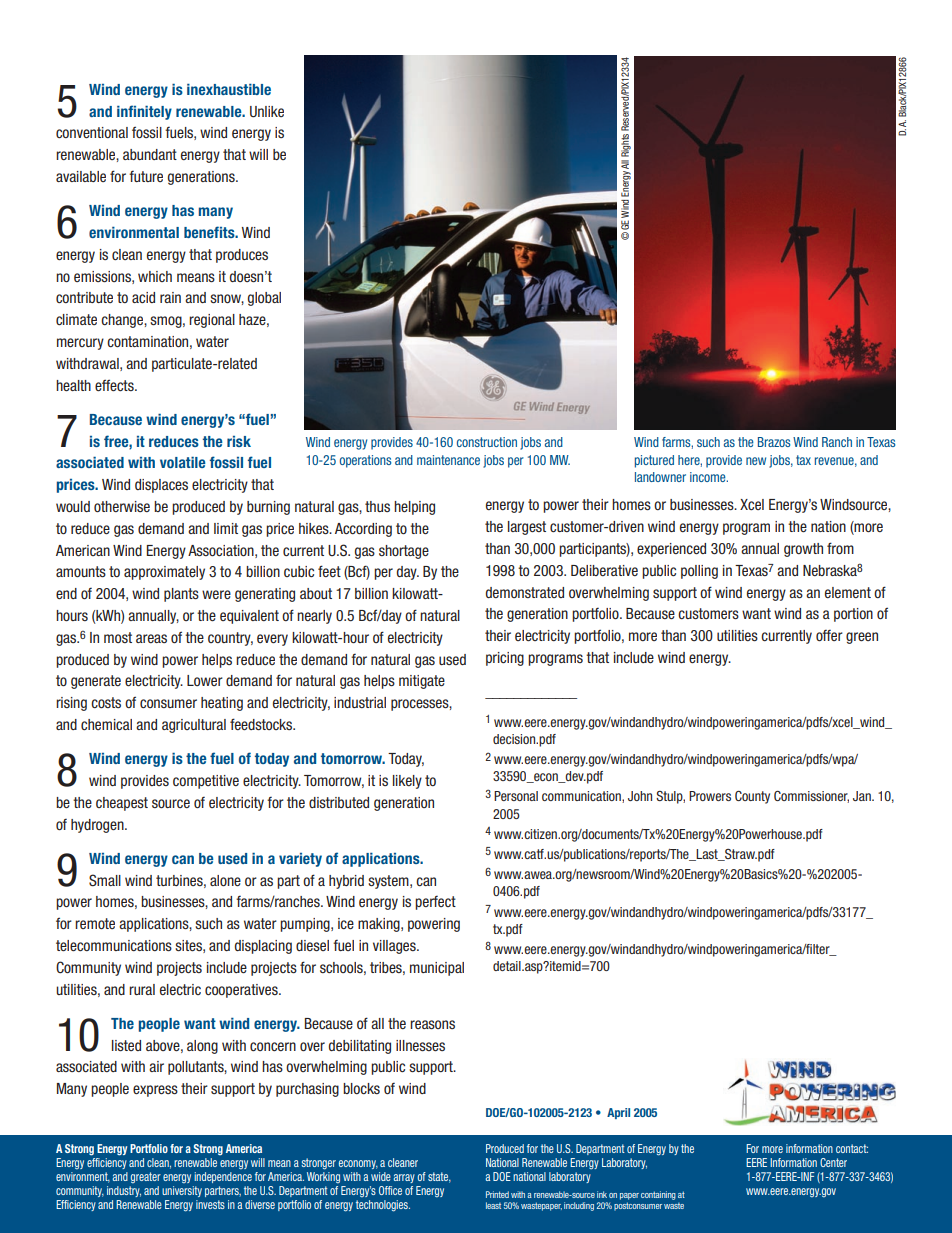 The height and width of the screenshot is (1233, 952). Describe the element at coordinates (709, 477) in the screenshot. I see `income` at that location.
